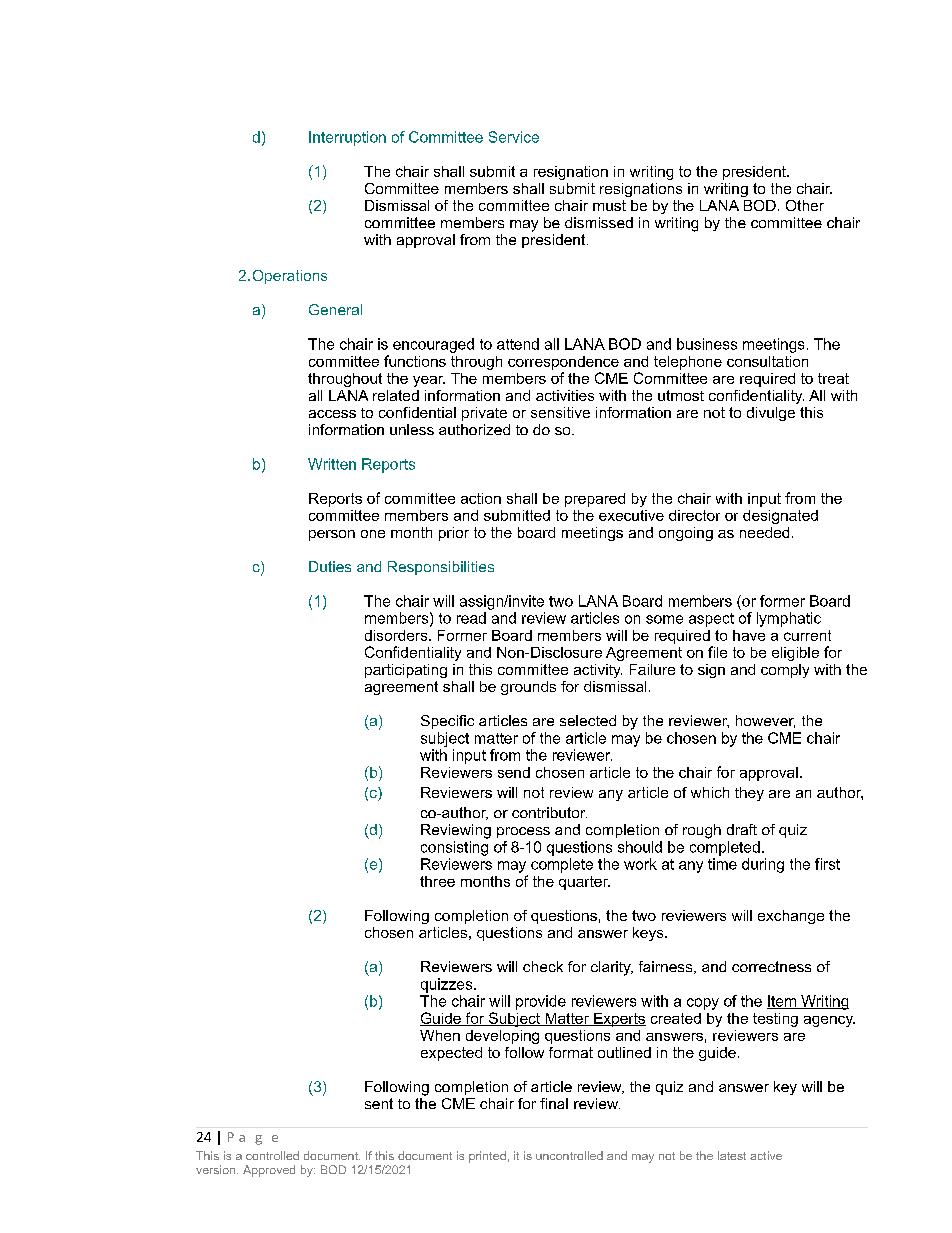 This screenshot has width=952, height=1233. Describe the element at coordinates (269, 1171) in the screenshot. I see `Approved` at that location.
